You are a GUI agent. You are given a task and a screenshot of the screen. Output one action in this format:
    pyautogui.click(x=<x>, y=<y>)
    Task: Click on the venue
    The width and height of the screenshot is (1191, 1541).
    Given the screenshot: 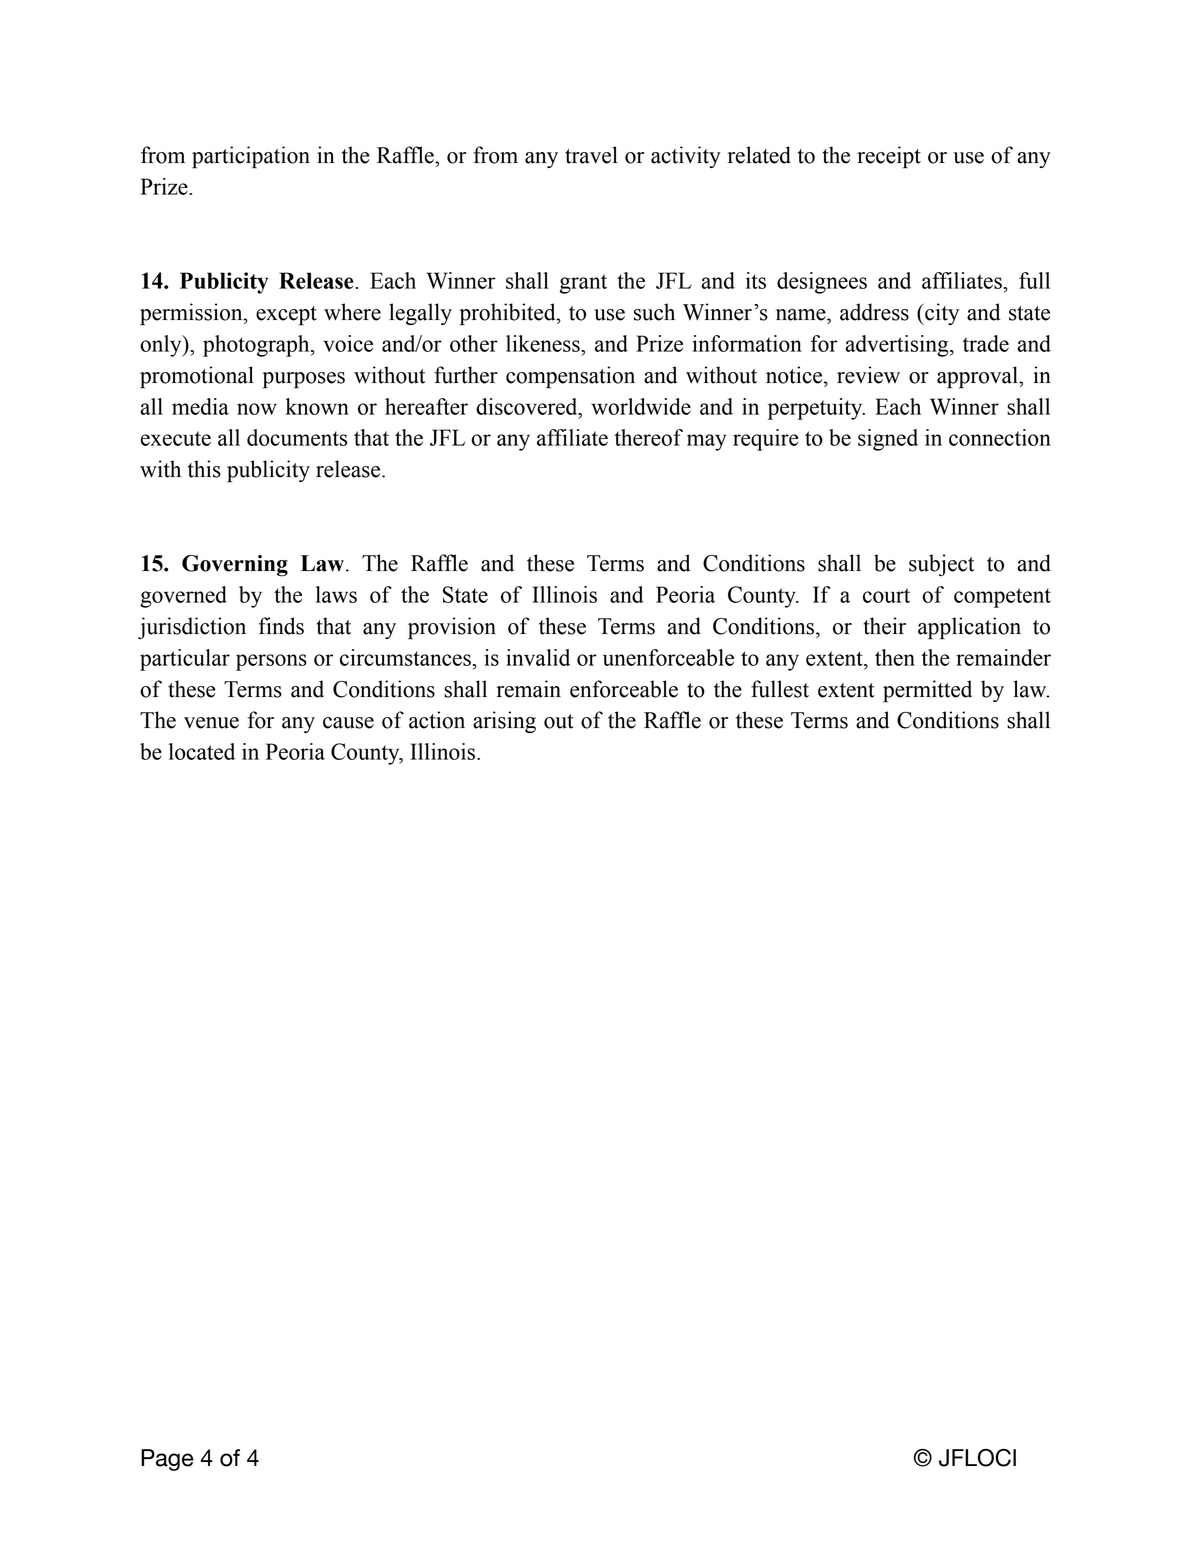 What is the action you would take?
    pyautogui.click(x=211, y=723)
